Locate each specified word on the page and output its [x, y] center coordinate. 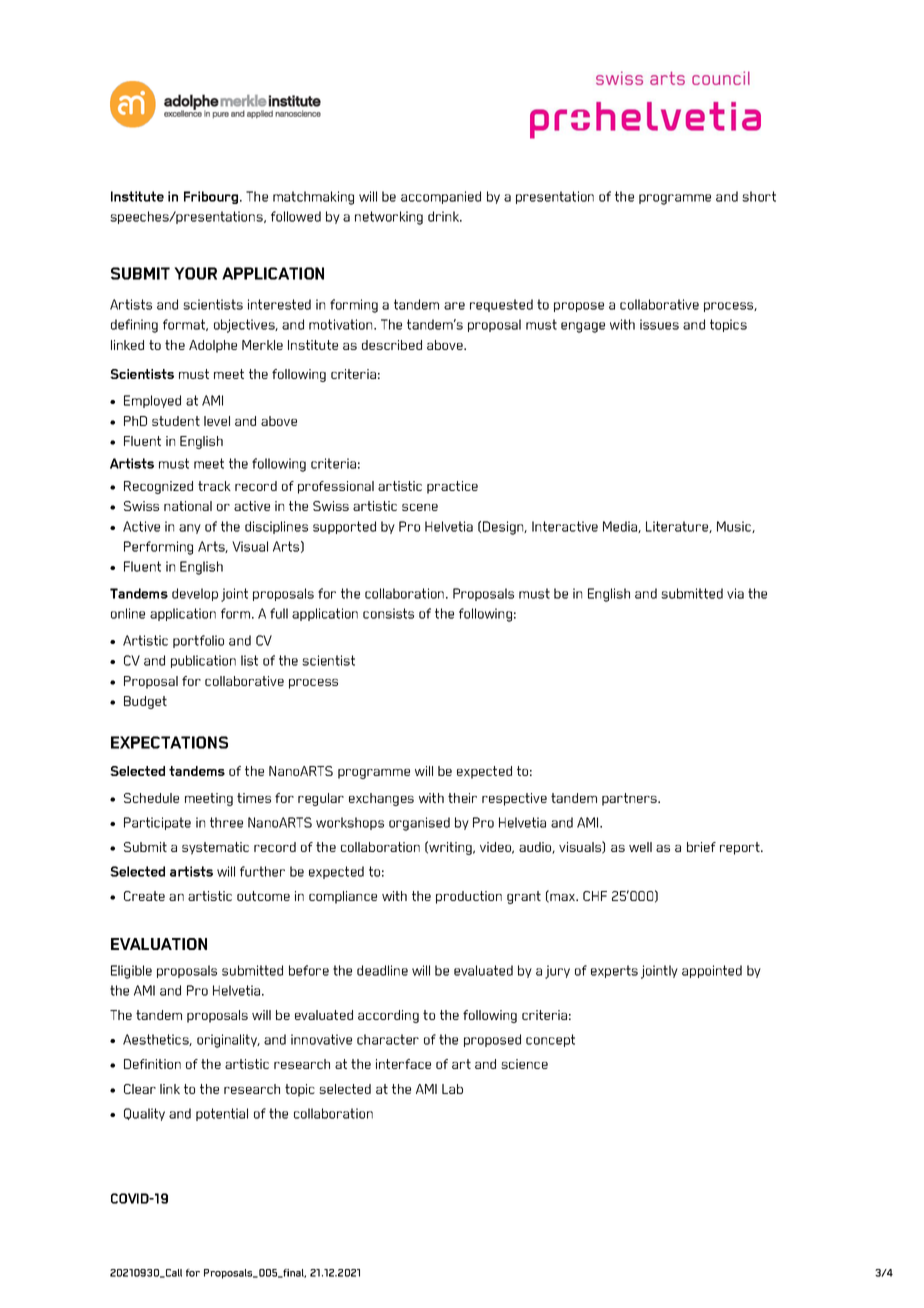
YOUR [195, 273]
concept [550, 1040]
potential [222, 1114]
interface [403, 1064]
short [759, 196]
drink [445, 216]
